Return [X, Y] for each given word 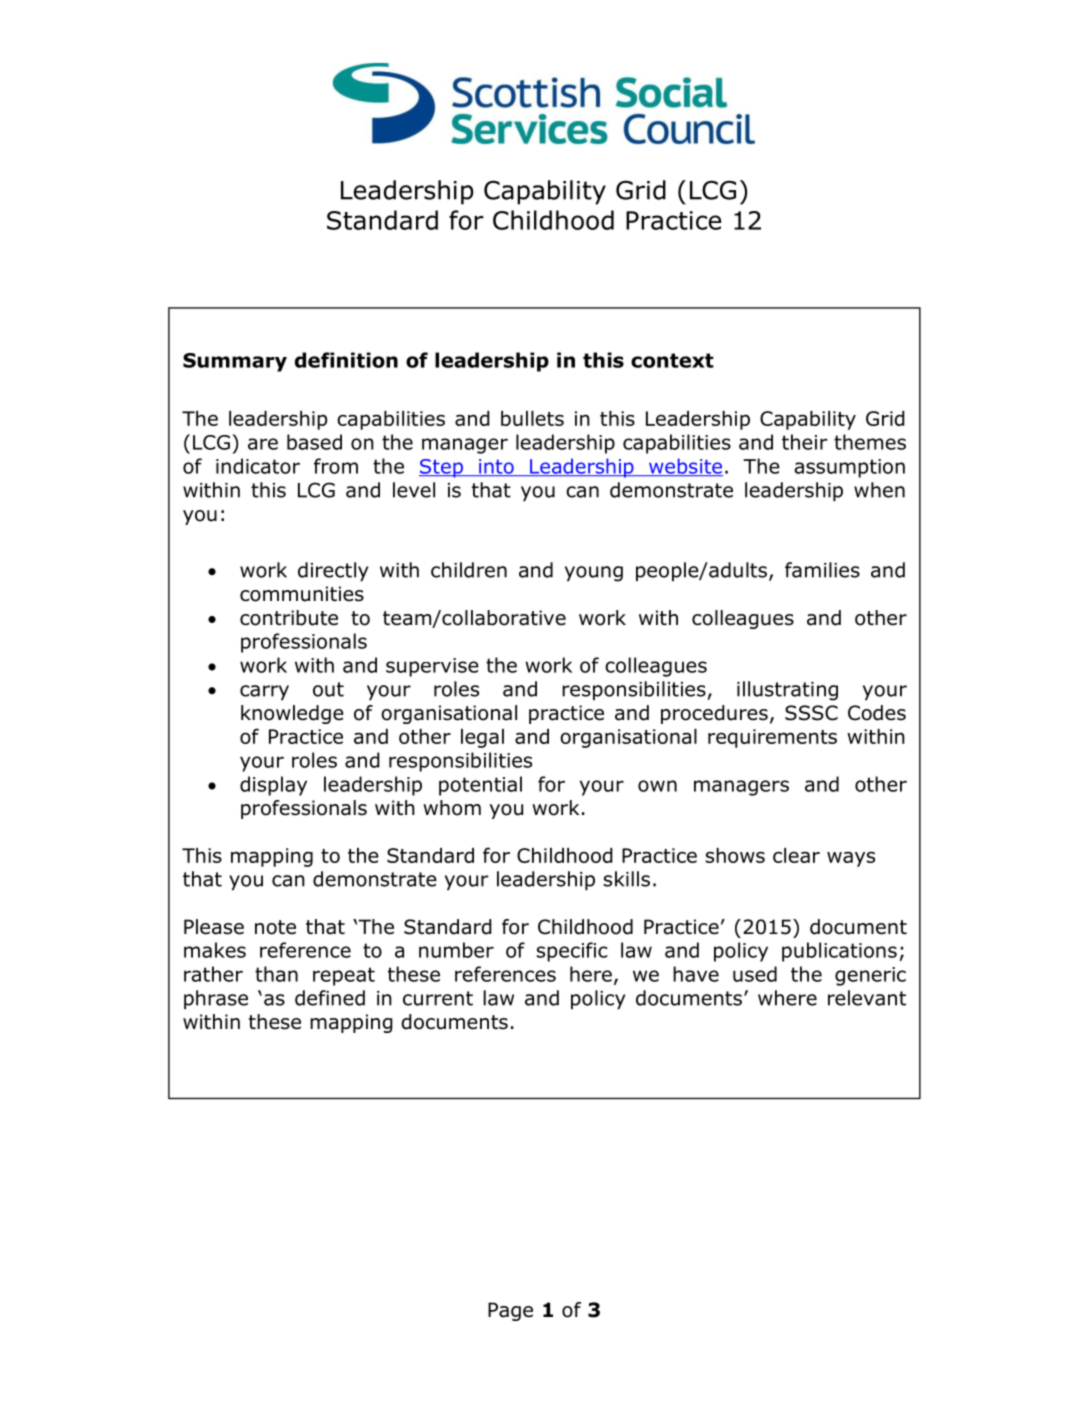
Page [510, 1311]
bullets [532, 418]
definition [346, 360]
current [438, 998]
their [805, 442]
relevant [867, 998]
